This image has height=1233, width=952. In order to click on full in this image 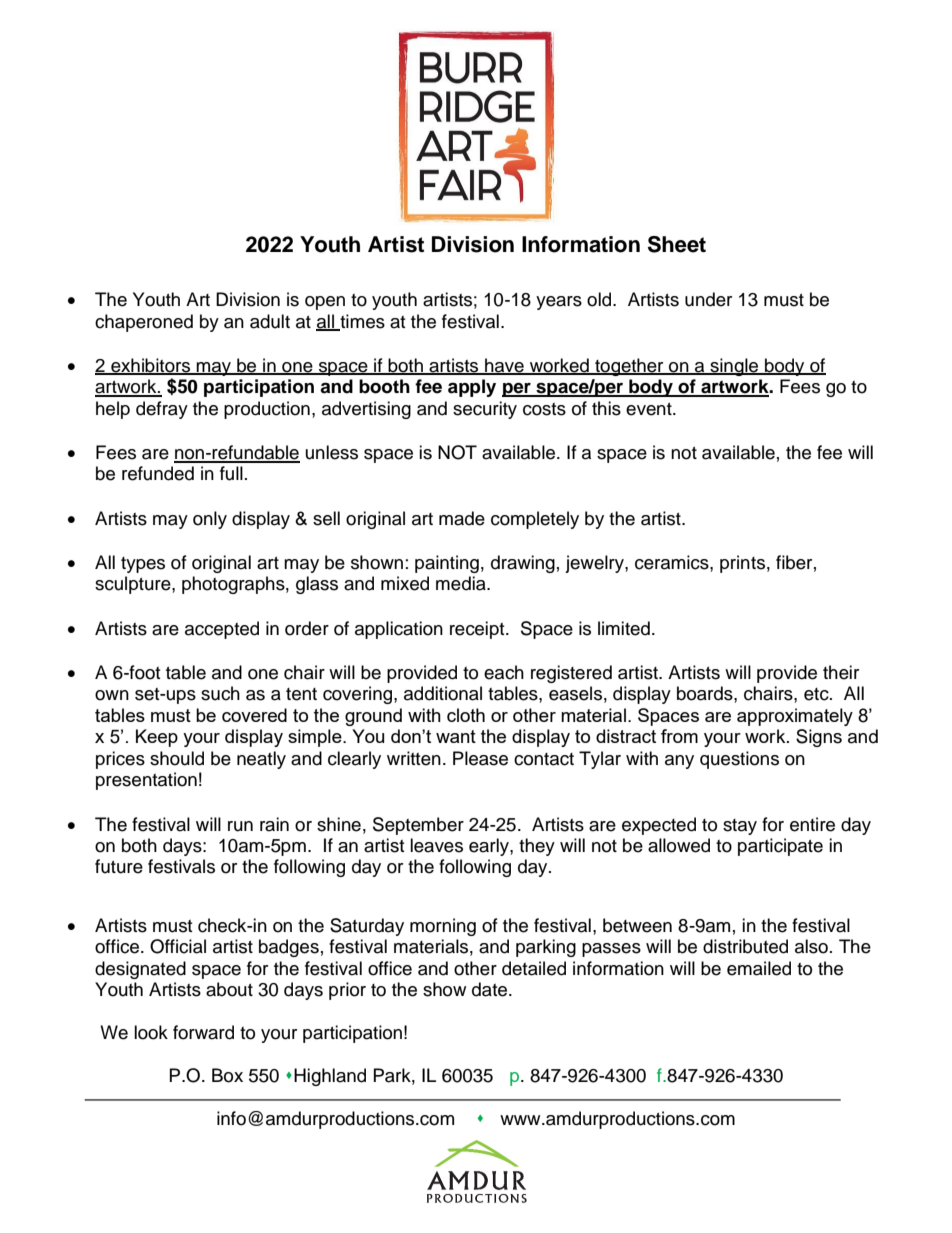, I will do `click(231, 473)`.
